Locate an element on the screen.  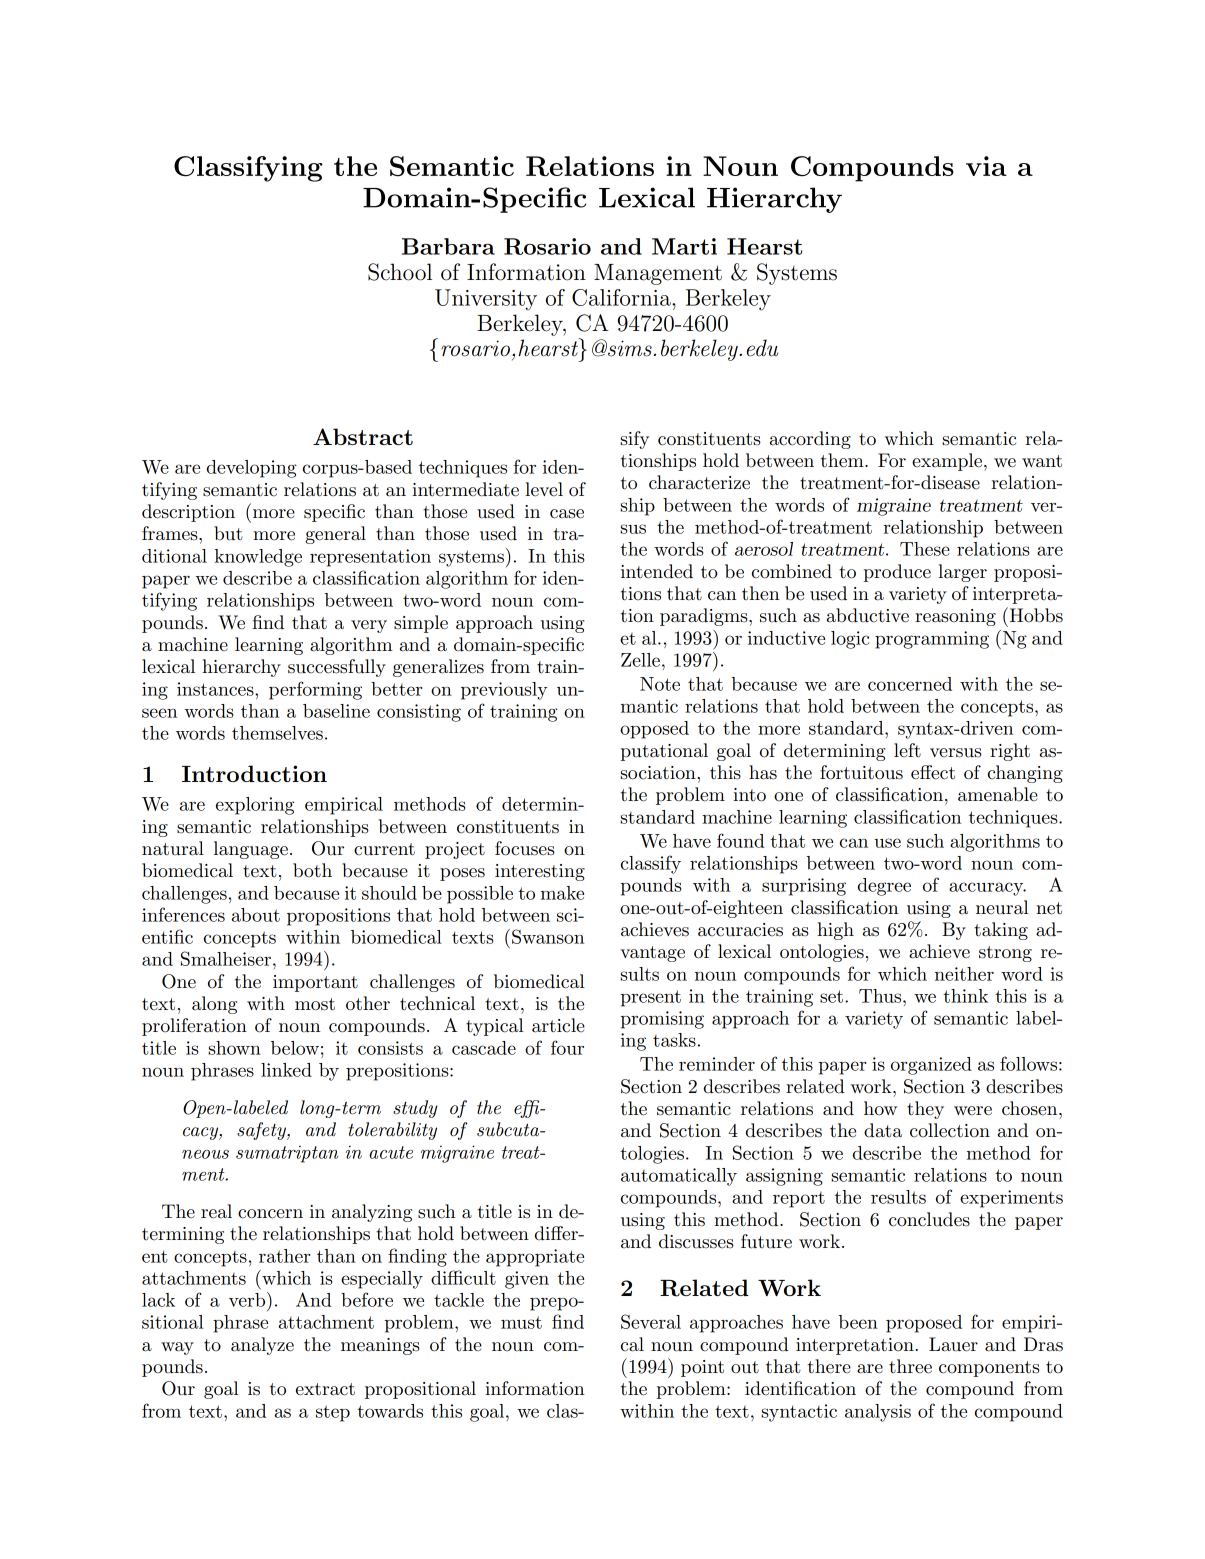
School is located at coordinates (400, 272).
